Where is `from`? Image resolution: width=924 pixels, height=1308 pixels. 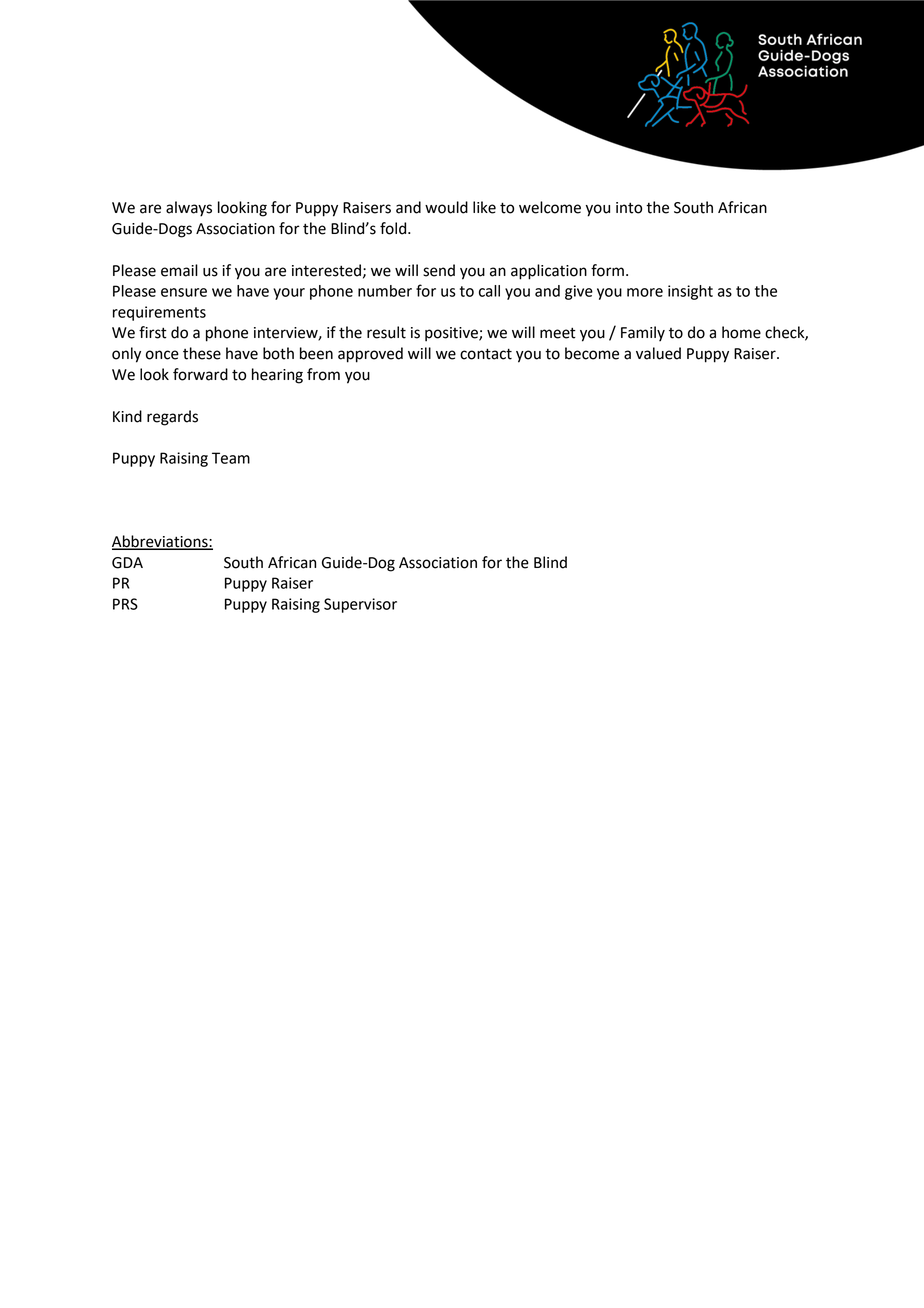 from is located at coordinates (323, 374).
